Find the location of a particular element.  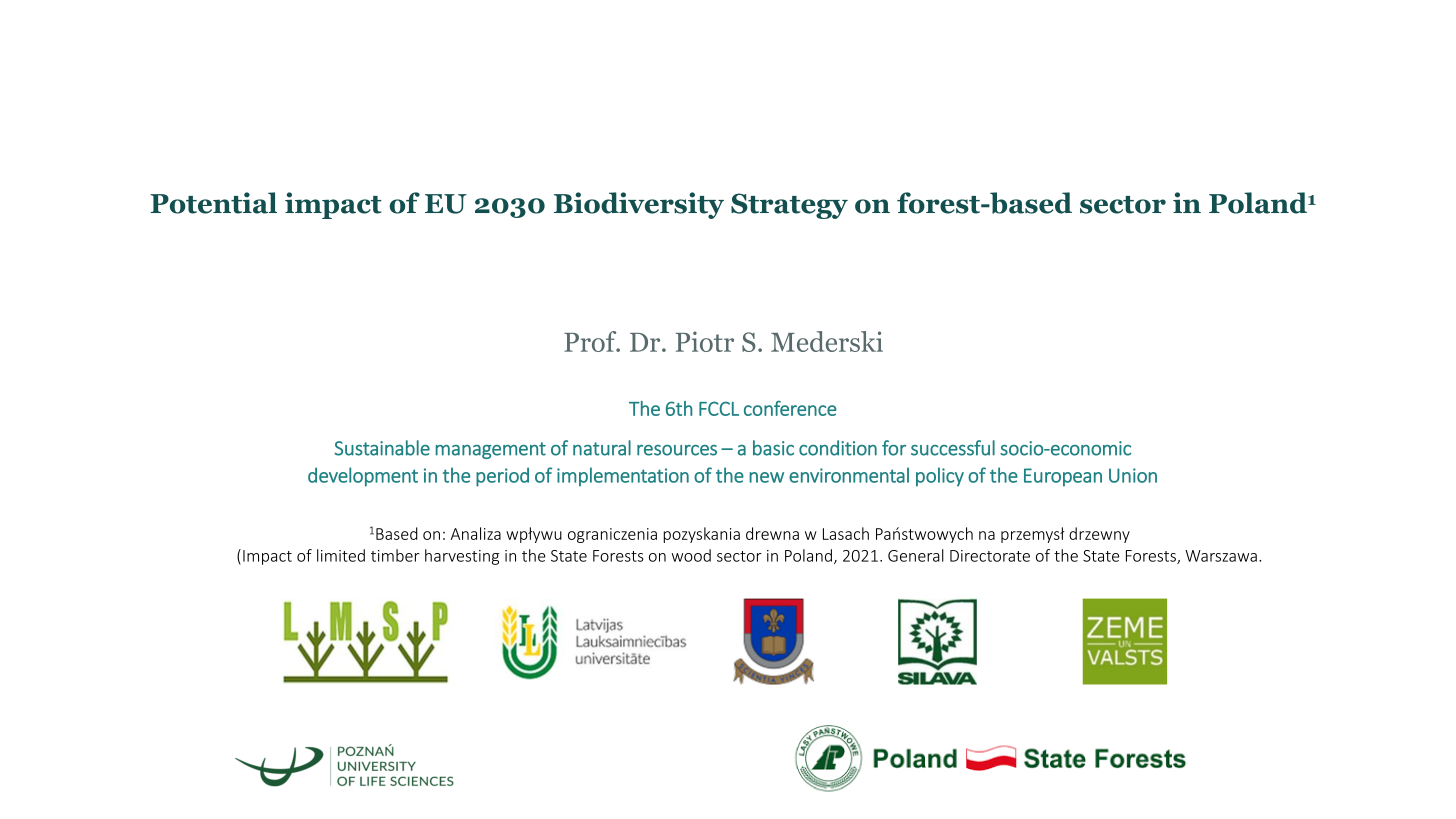

natural is located at coordinates (602, 448).
